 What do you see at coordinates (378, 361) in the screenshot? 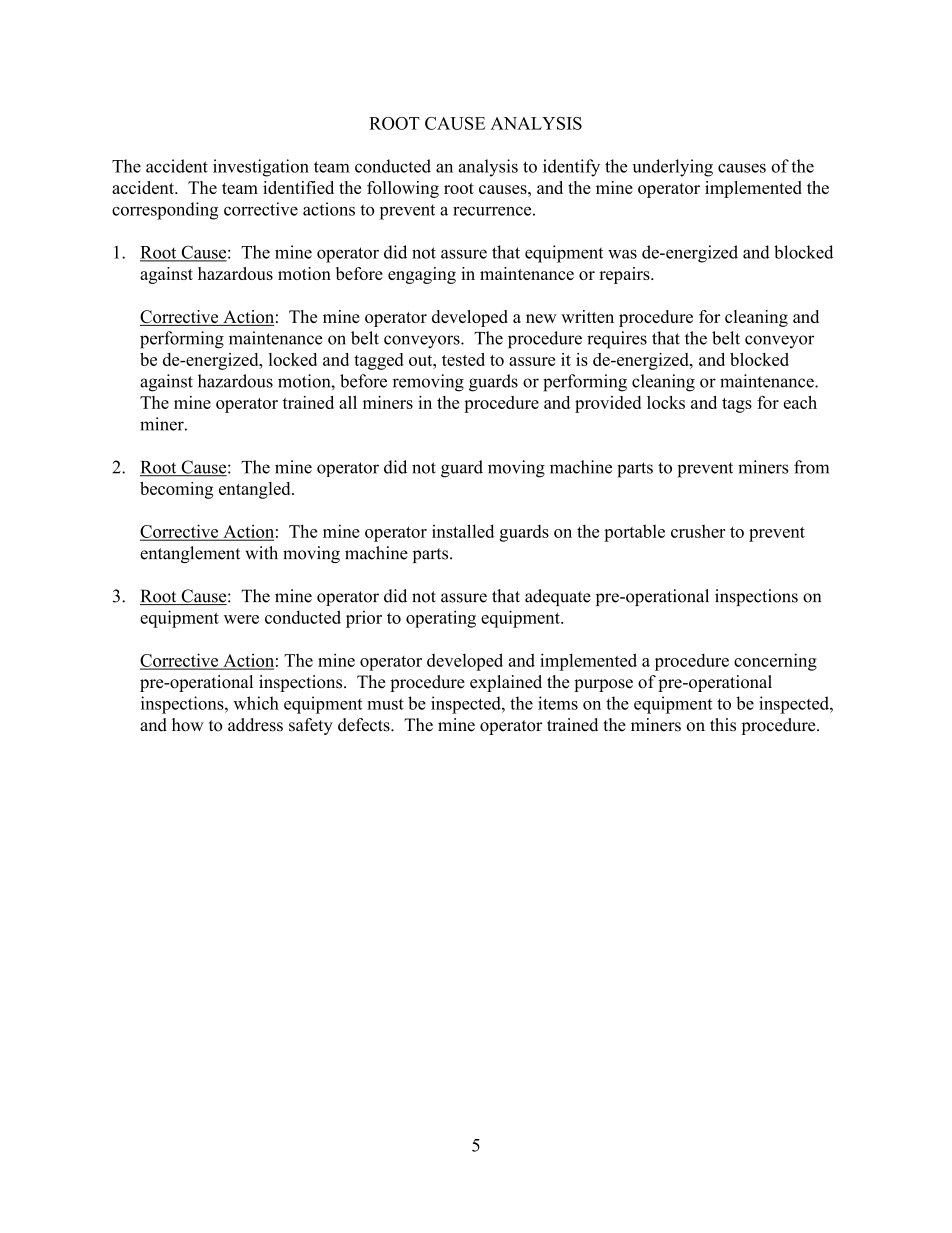
I see `tagged` at bounding box center [378, 361].
